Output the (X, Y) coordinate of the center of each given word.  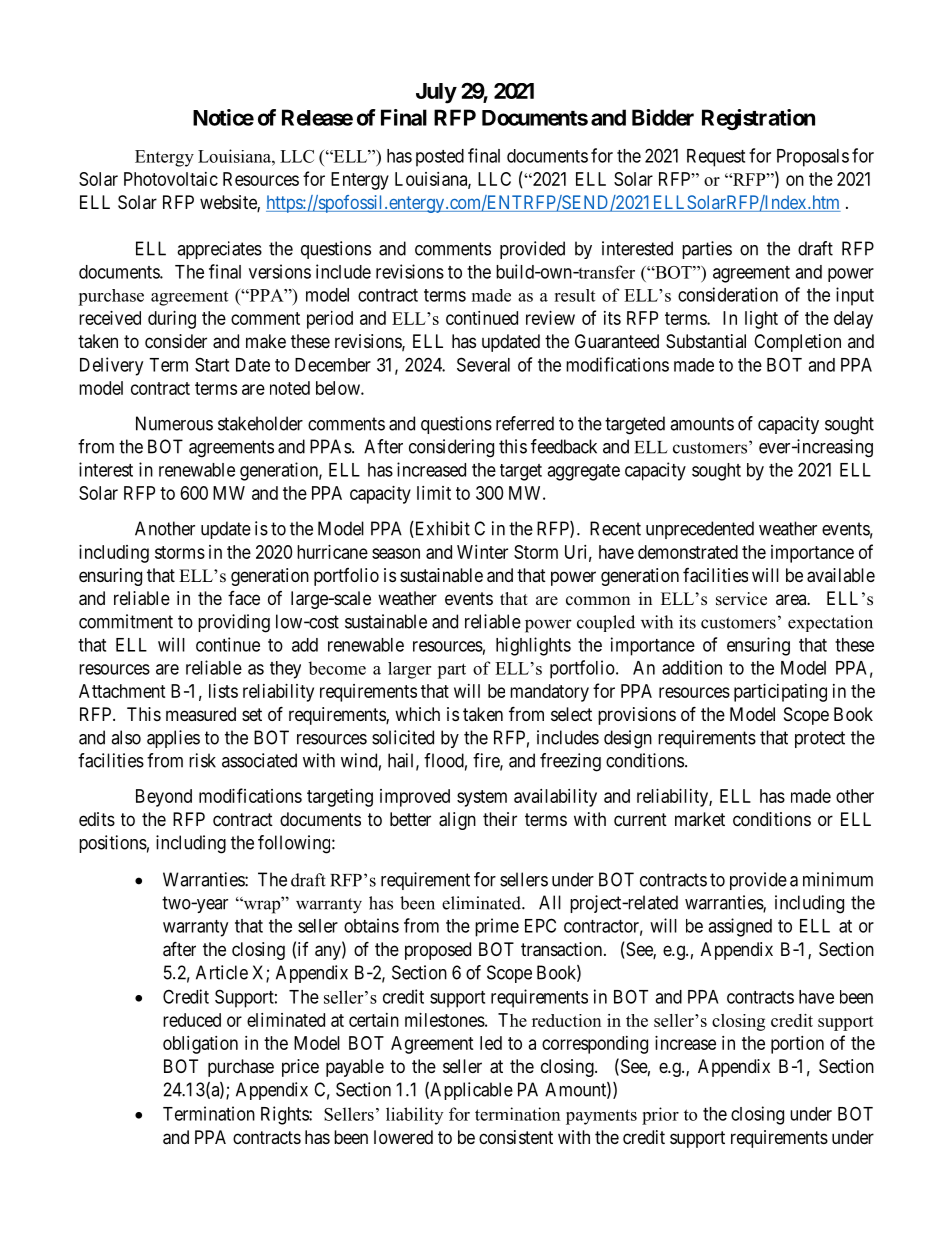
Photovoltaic (171, 179)
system (482, 798)
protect (820, 739)
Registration (758, 119)
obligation (200, 1045)
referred (525, 423)
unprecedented (700, 530)
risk (202, 760)
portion (797, 1045)
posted (440, 158)
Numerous (174, 423)
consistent (516, 1137)
